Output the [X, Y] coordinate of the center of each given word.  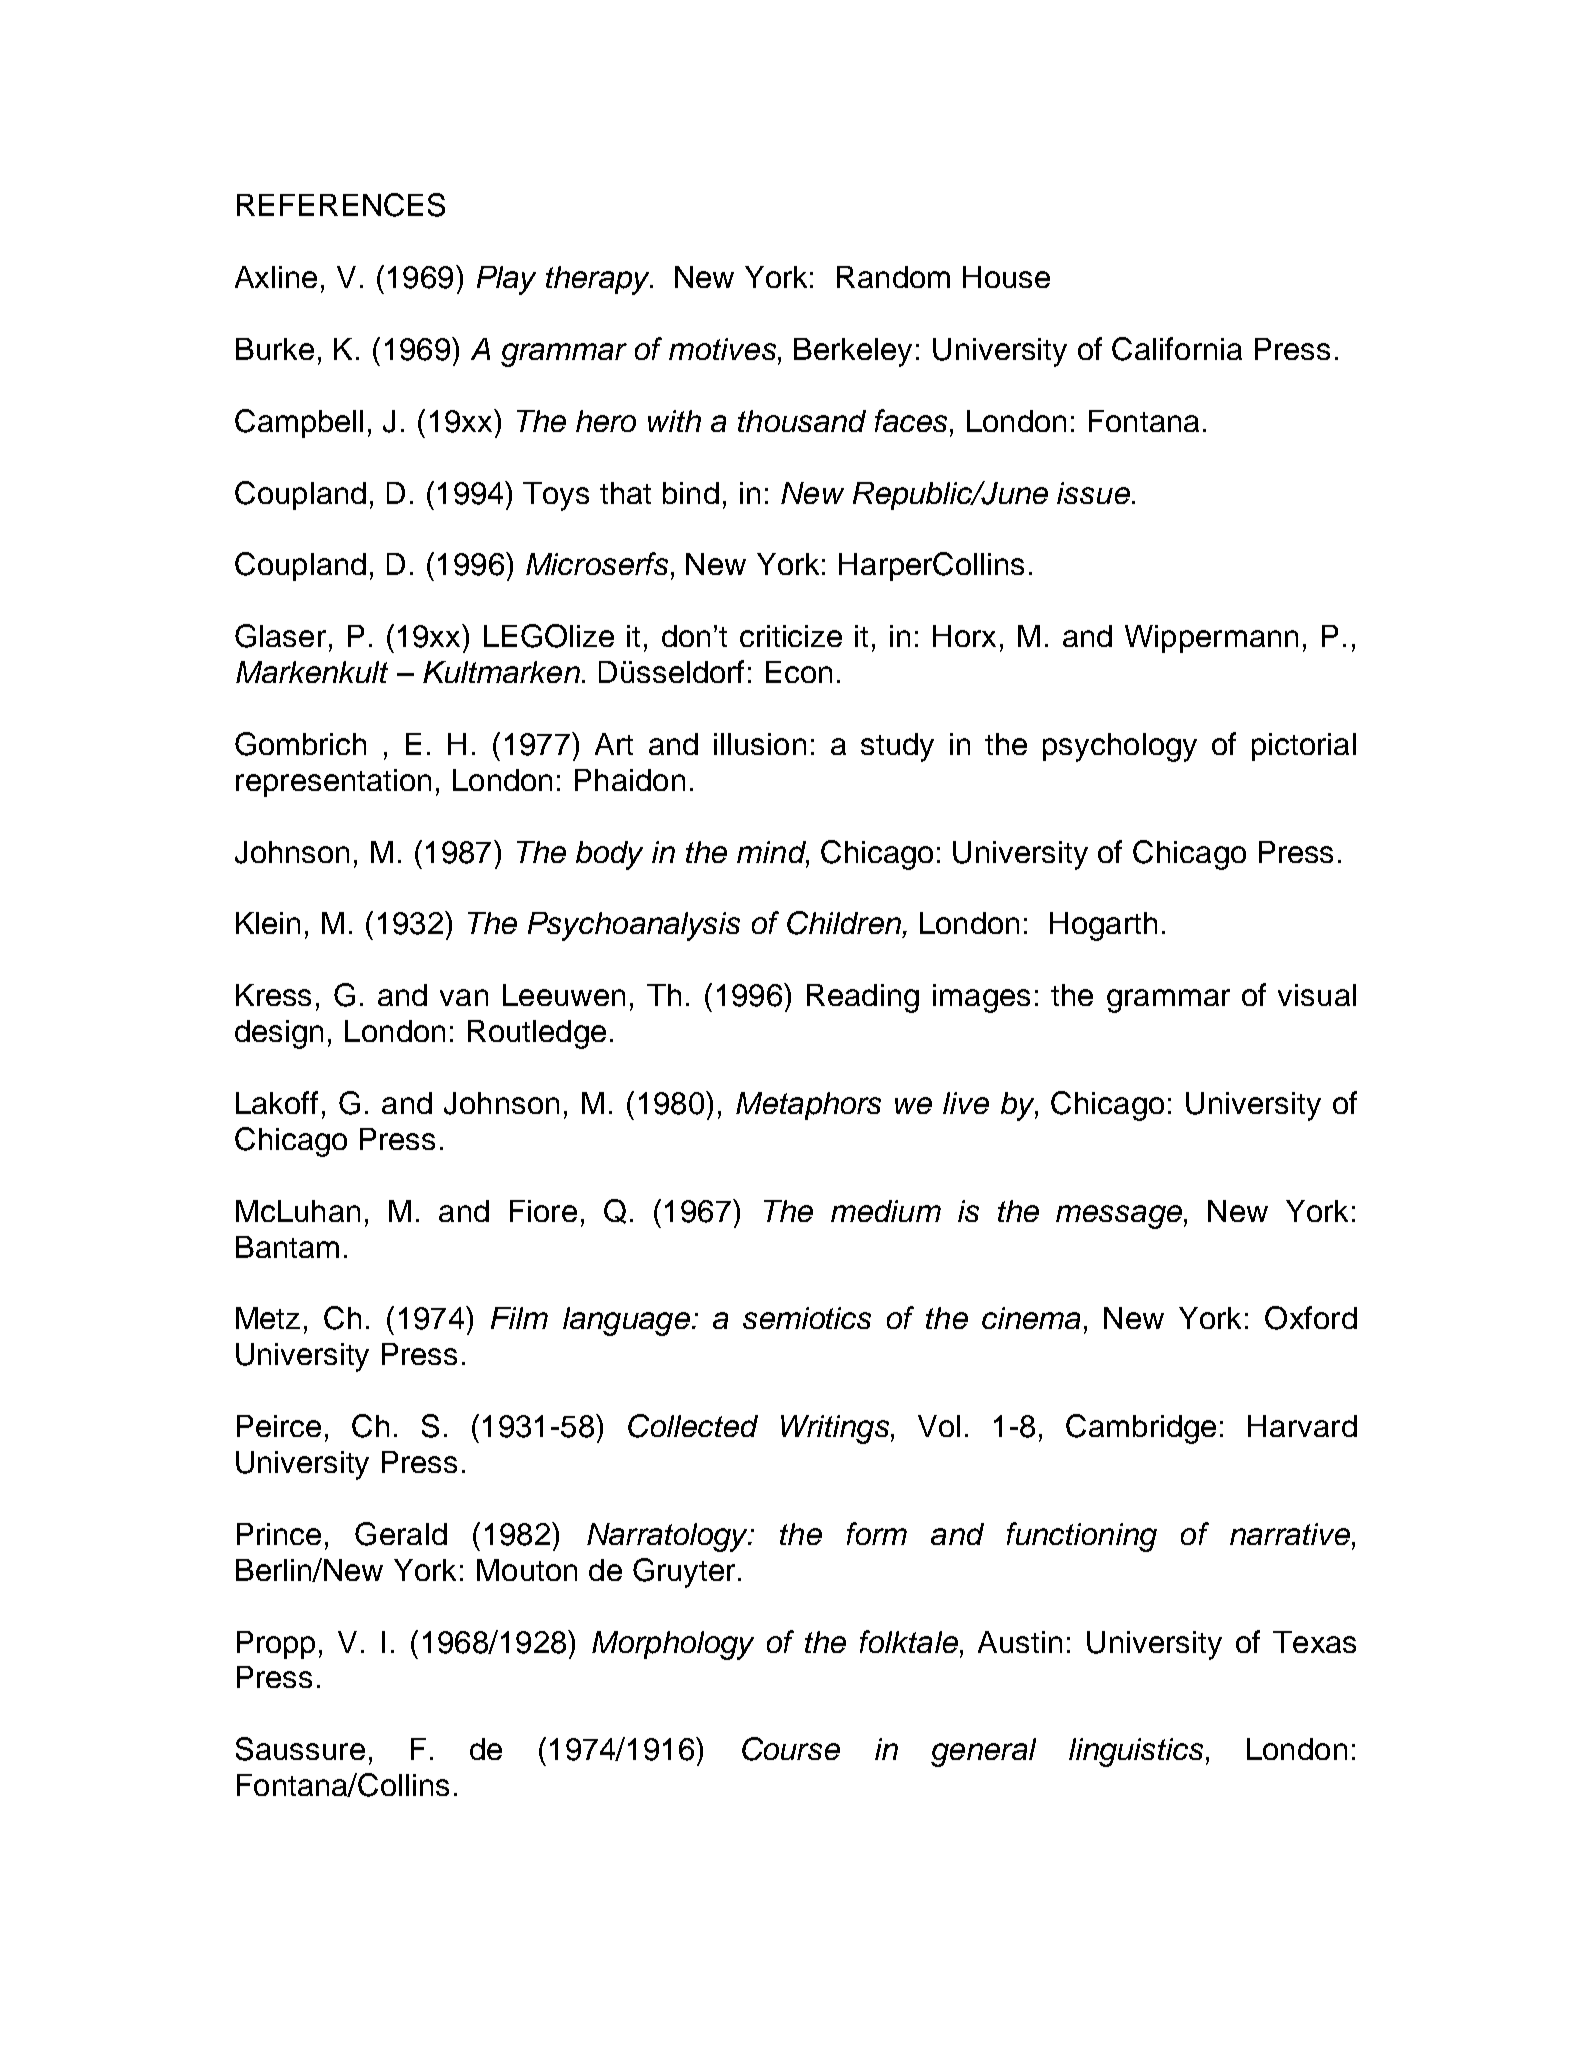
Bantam [287, 1247]
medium [886, 1211]
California [1177, 349]
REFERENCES [341, 205]
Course [791, 1749]
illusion [760, 744]
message [1119, 1217]
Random [893, 277]
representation [333, 783]
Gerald [401, 1534]
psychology [1120, 747]
